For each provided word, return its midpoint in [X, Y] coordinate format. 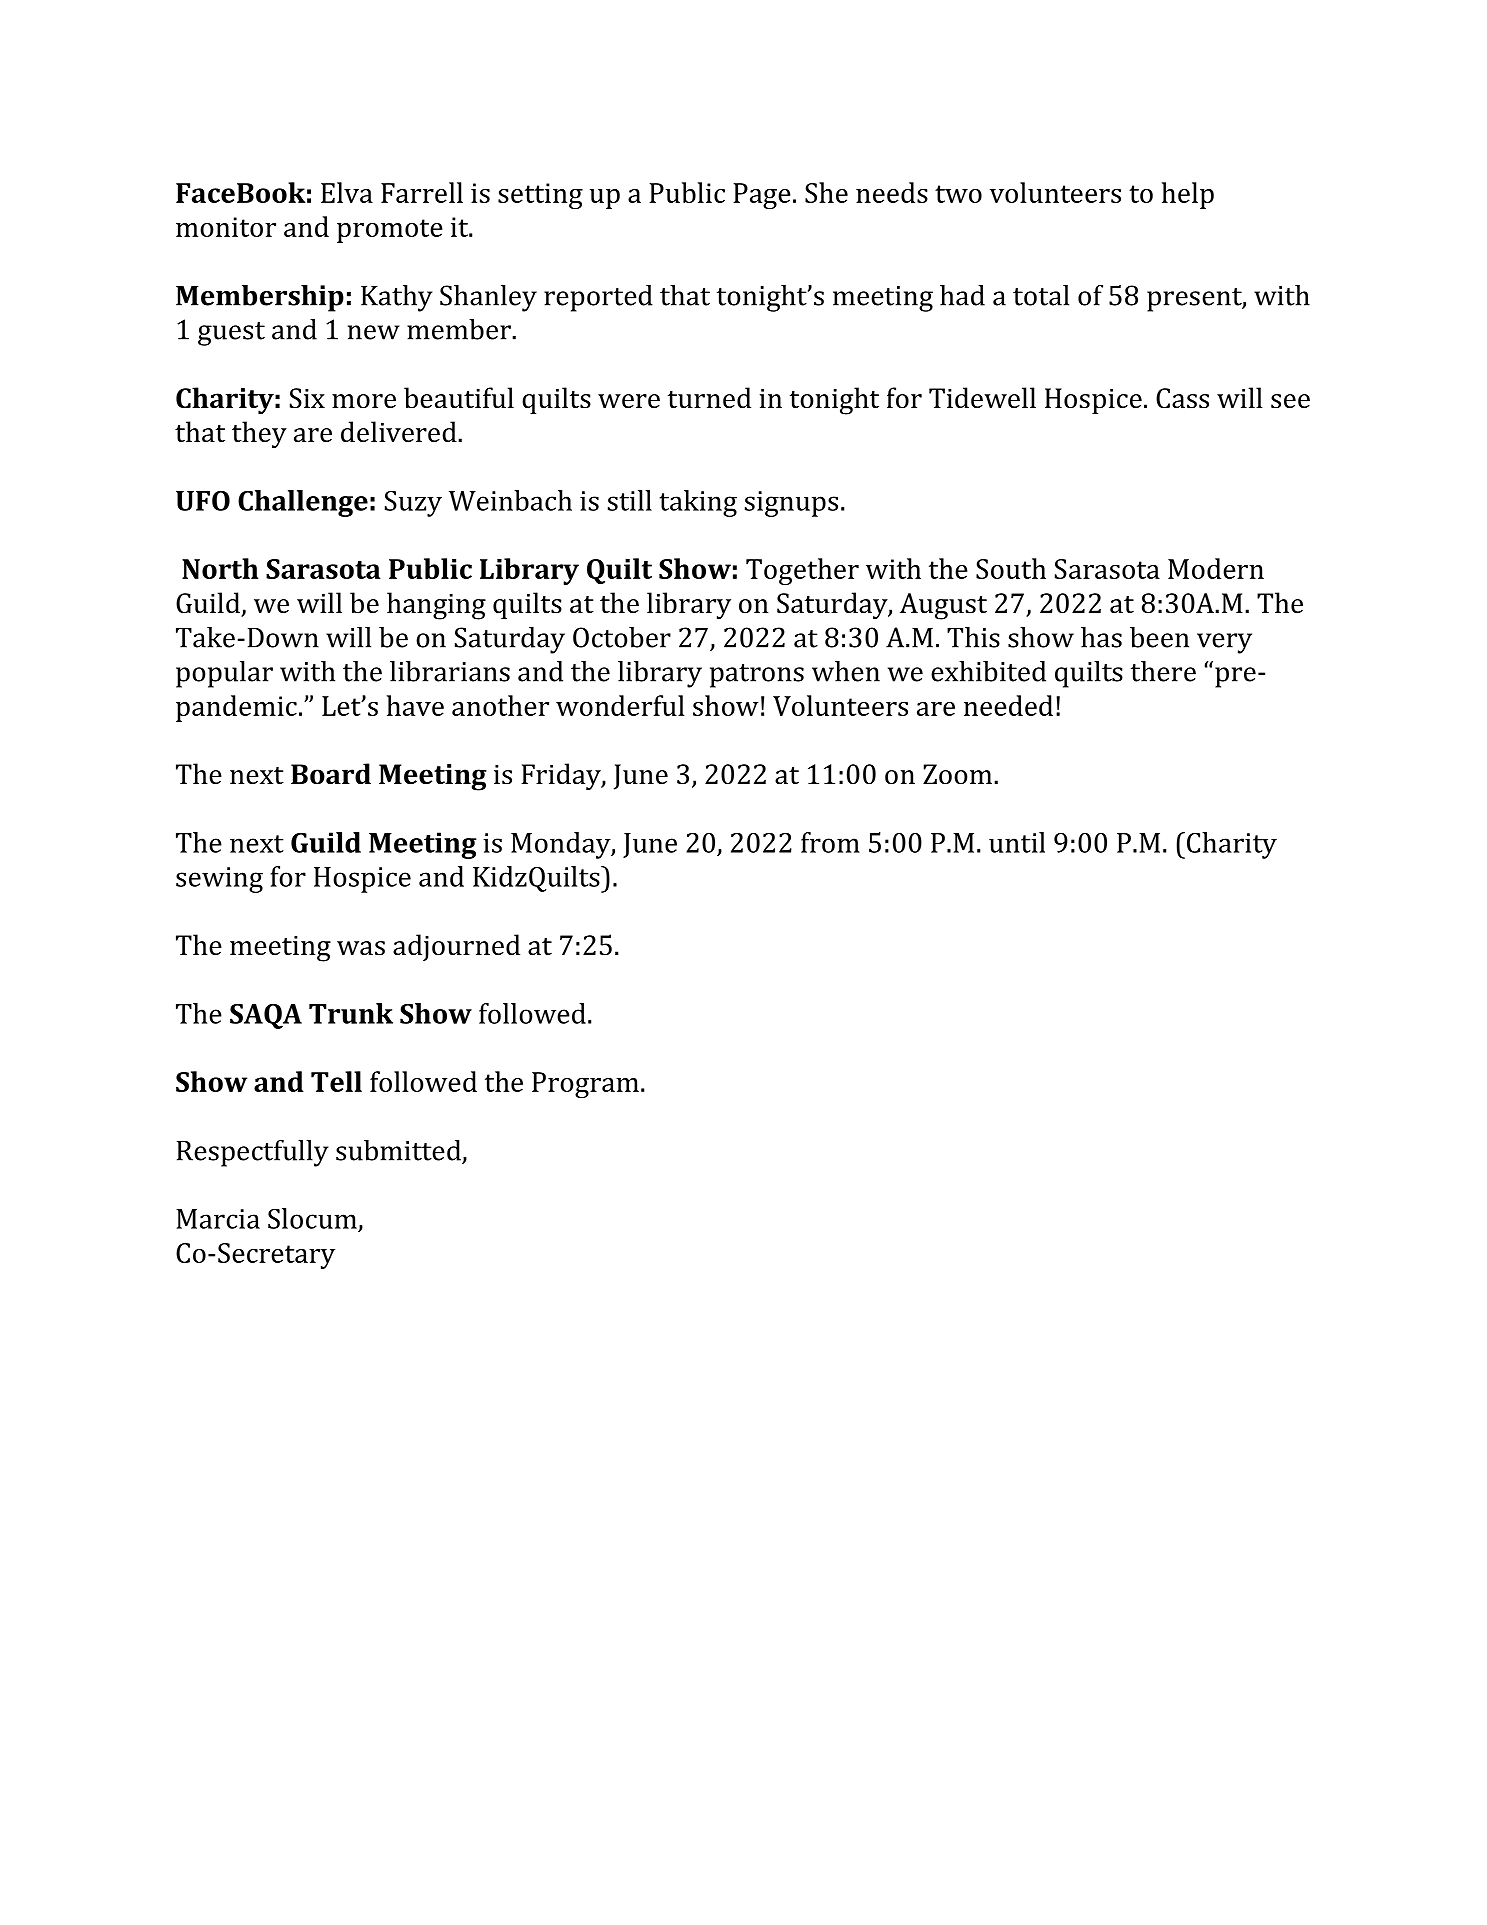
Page [762, 196]
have [415, 705]
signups [791, 504]
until [1017, 842]
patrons [757, 676]
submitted [399, 1151]
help [1188, 195]
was [361, 948]
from [830, 842]
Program [585, 1085]
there [1163, 671]
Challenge [303, 503]
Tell [336, 1081]
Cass [1182, 398]
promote [390, 231]
